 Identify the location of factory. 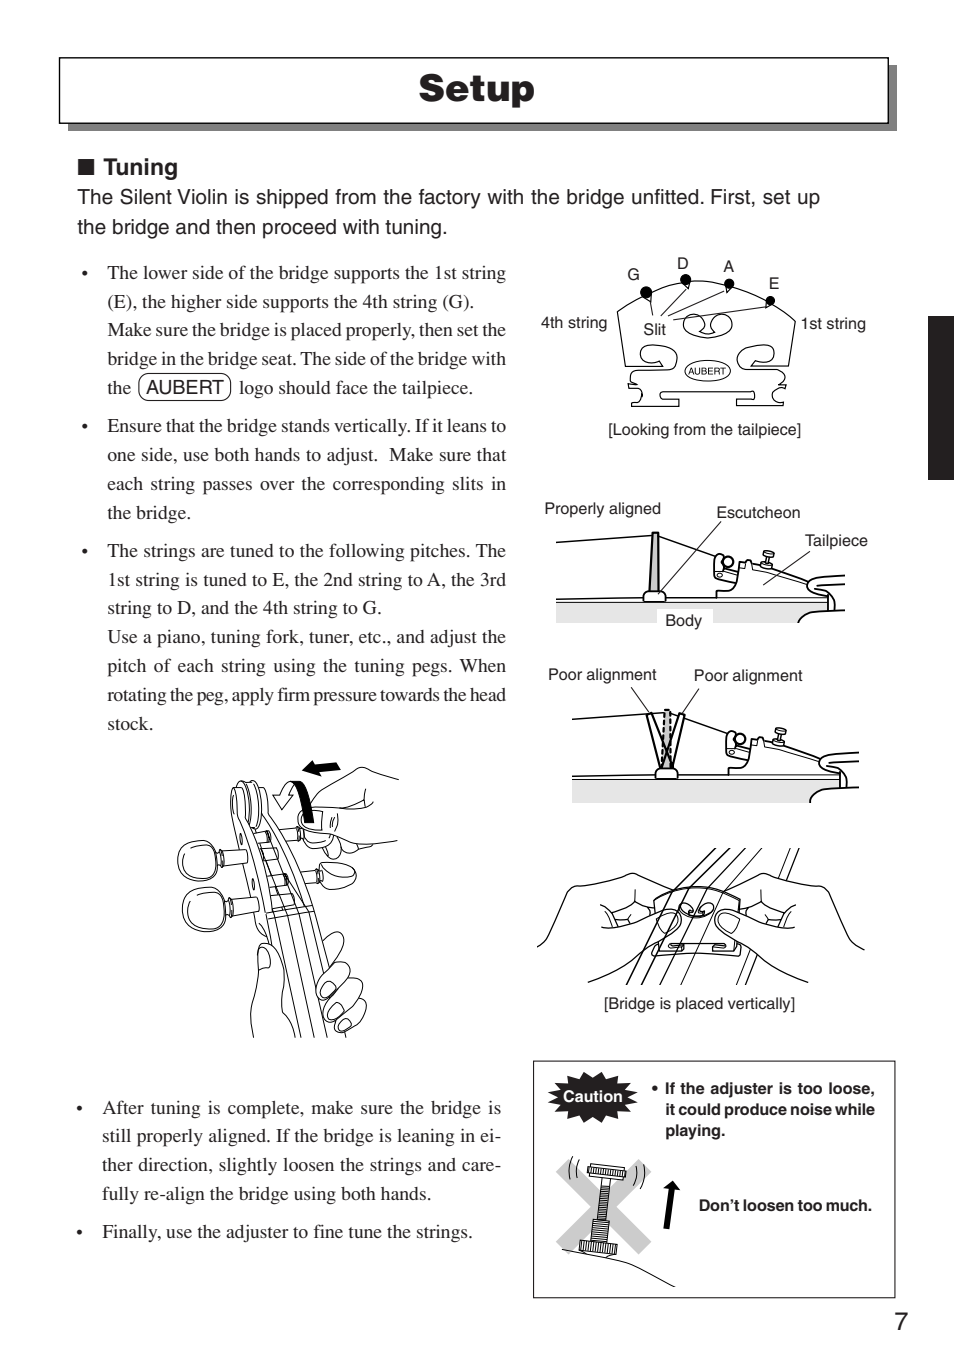
(450, 199).
